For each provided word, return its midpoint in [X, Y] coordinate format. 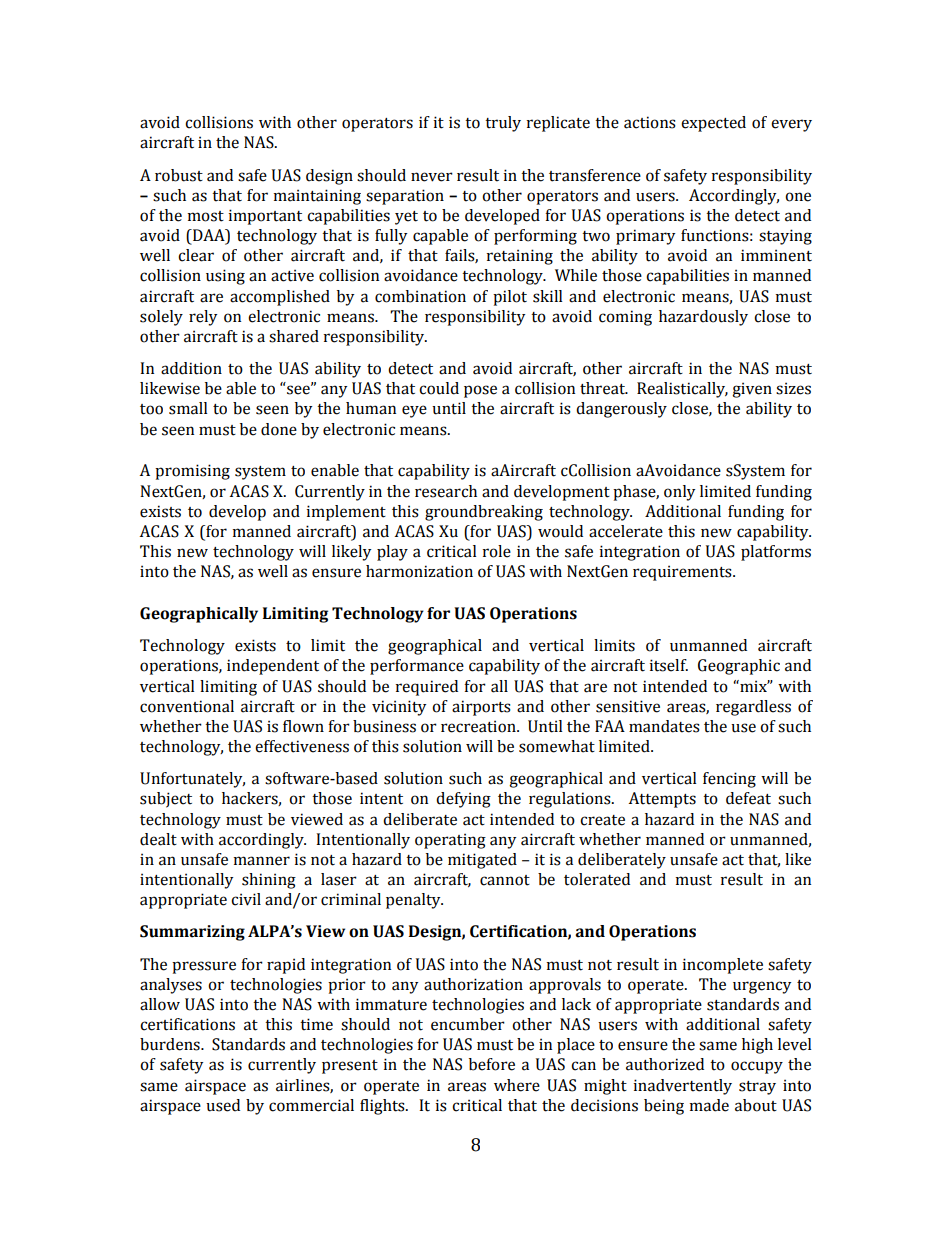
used [223, 1105]
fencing [729, 780]
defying [463, 800]
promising [192, 472]
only [679, 493]
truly [503, 124]
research [446, 491]
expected [713, 124]
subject [166, 800]
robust [179, 175]
